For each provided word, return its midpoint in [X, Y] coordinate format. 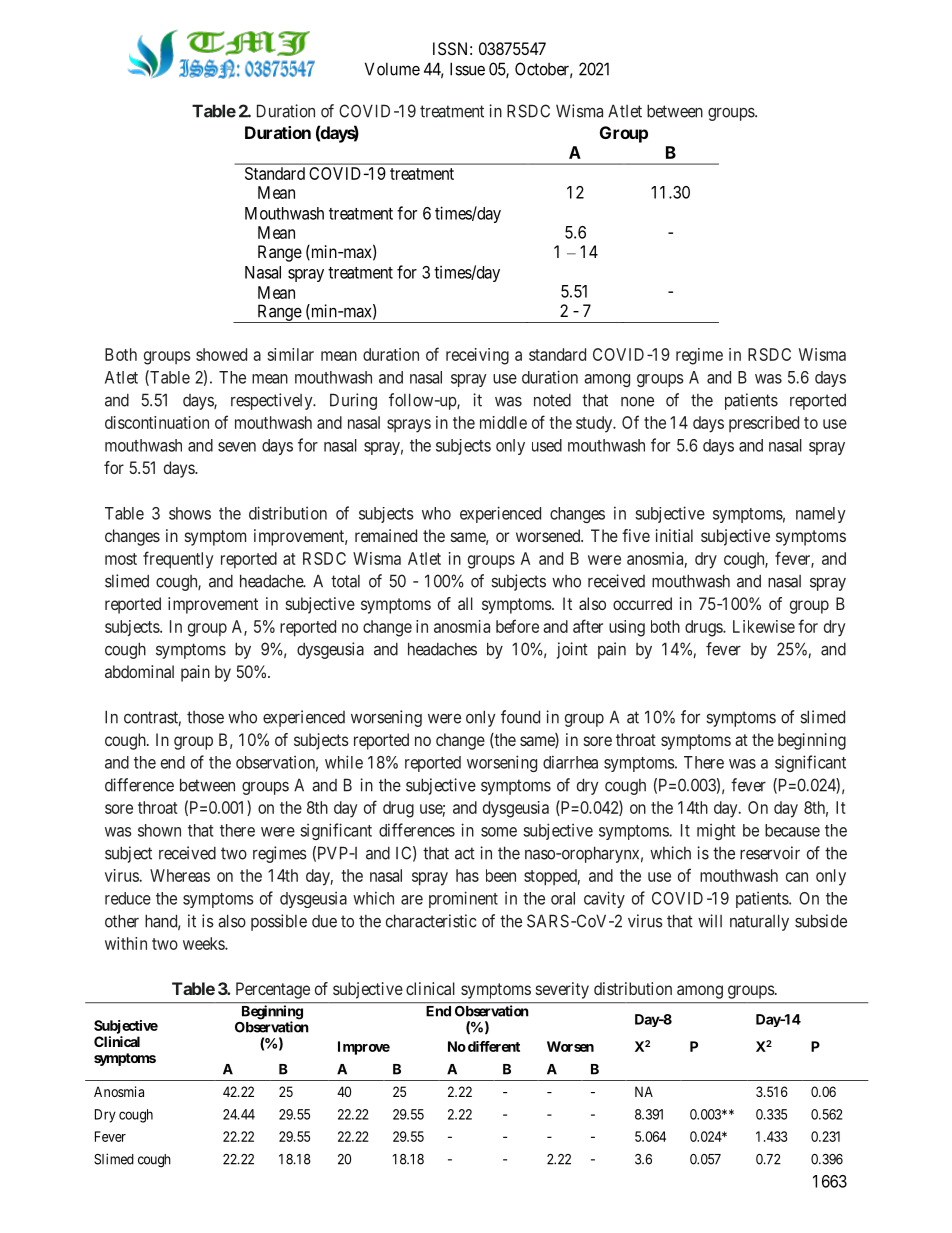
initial [674, 535]
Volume [392, 69]
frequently [178, 560]
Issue [467, 69]
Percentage [273, 990]
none [637, 402]
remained [386, 535]
